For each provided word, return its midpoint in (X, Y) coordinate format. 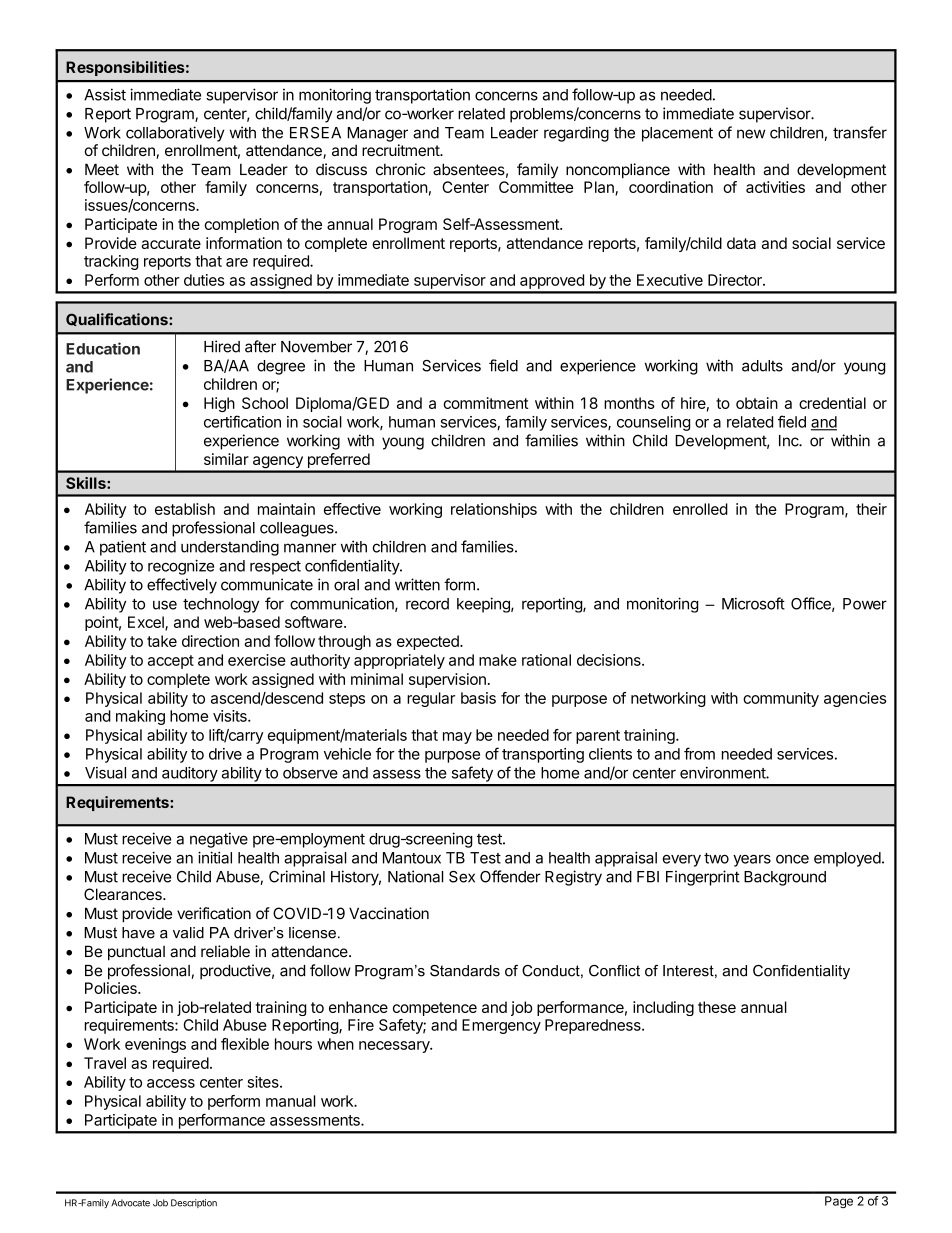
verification (214, 913)
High (219, 404)
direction (210, 641)
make (498, 660)
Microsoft (753, 603)
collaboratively (175, 134)
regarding (576, 134)
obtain (757, 403)
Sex (462, 877)
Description (194, 1203)
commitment (485, 403)
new (751, 134)
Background (785, 878)
